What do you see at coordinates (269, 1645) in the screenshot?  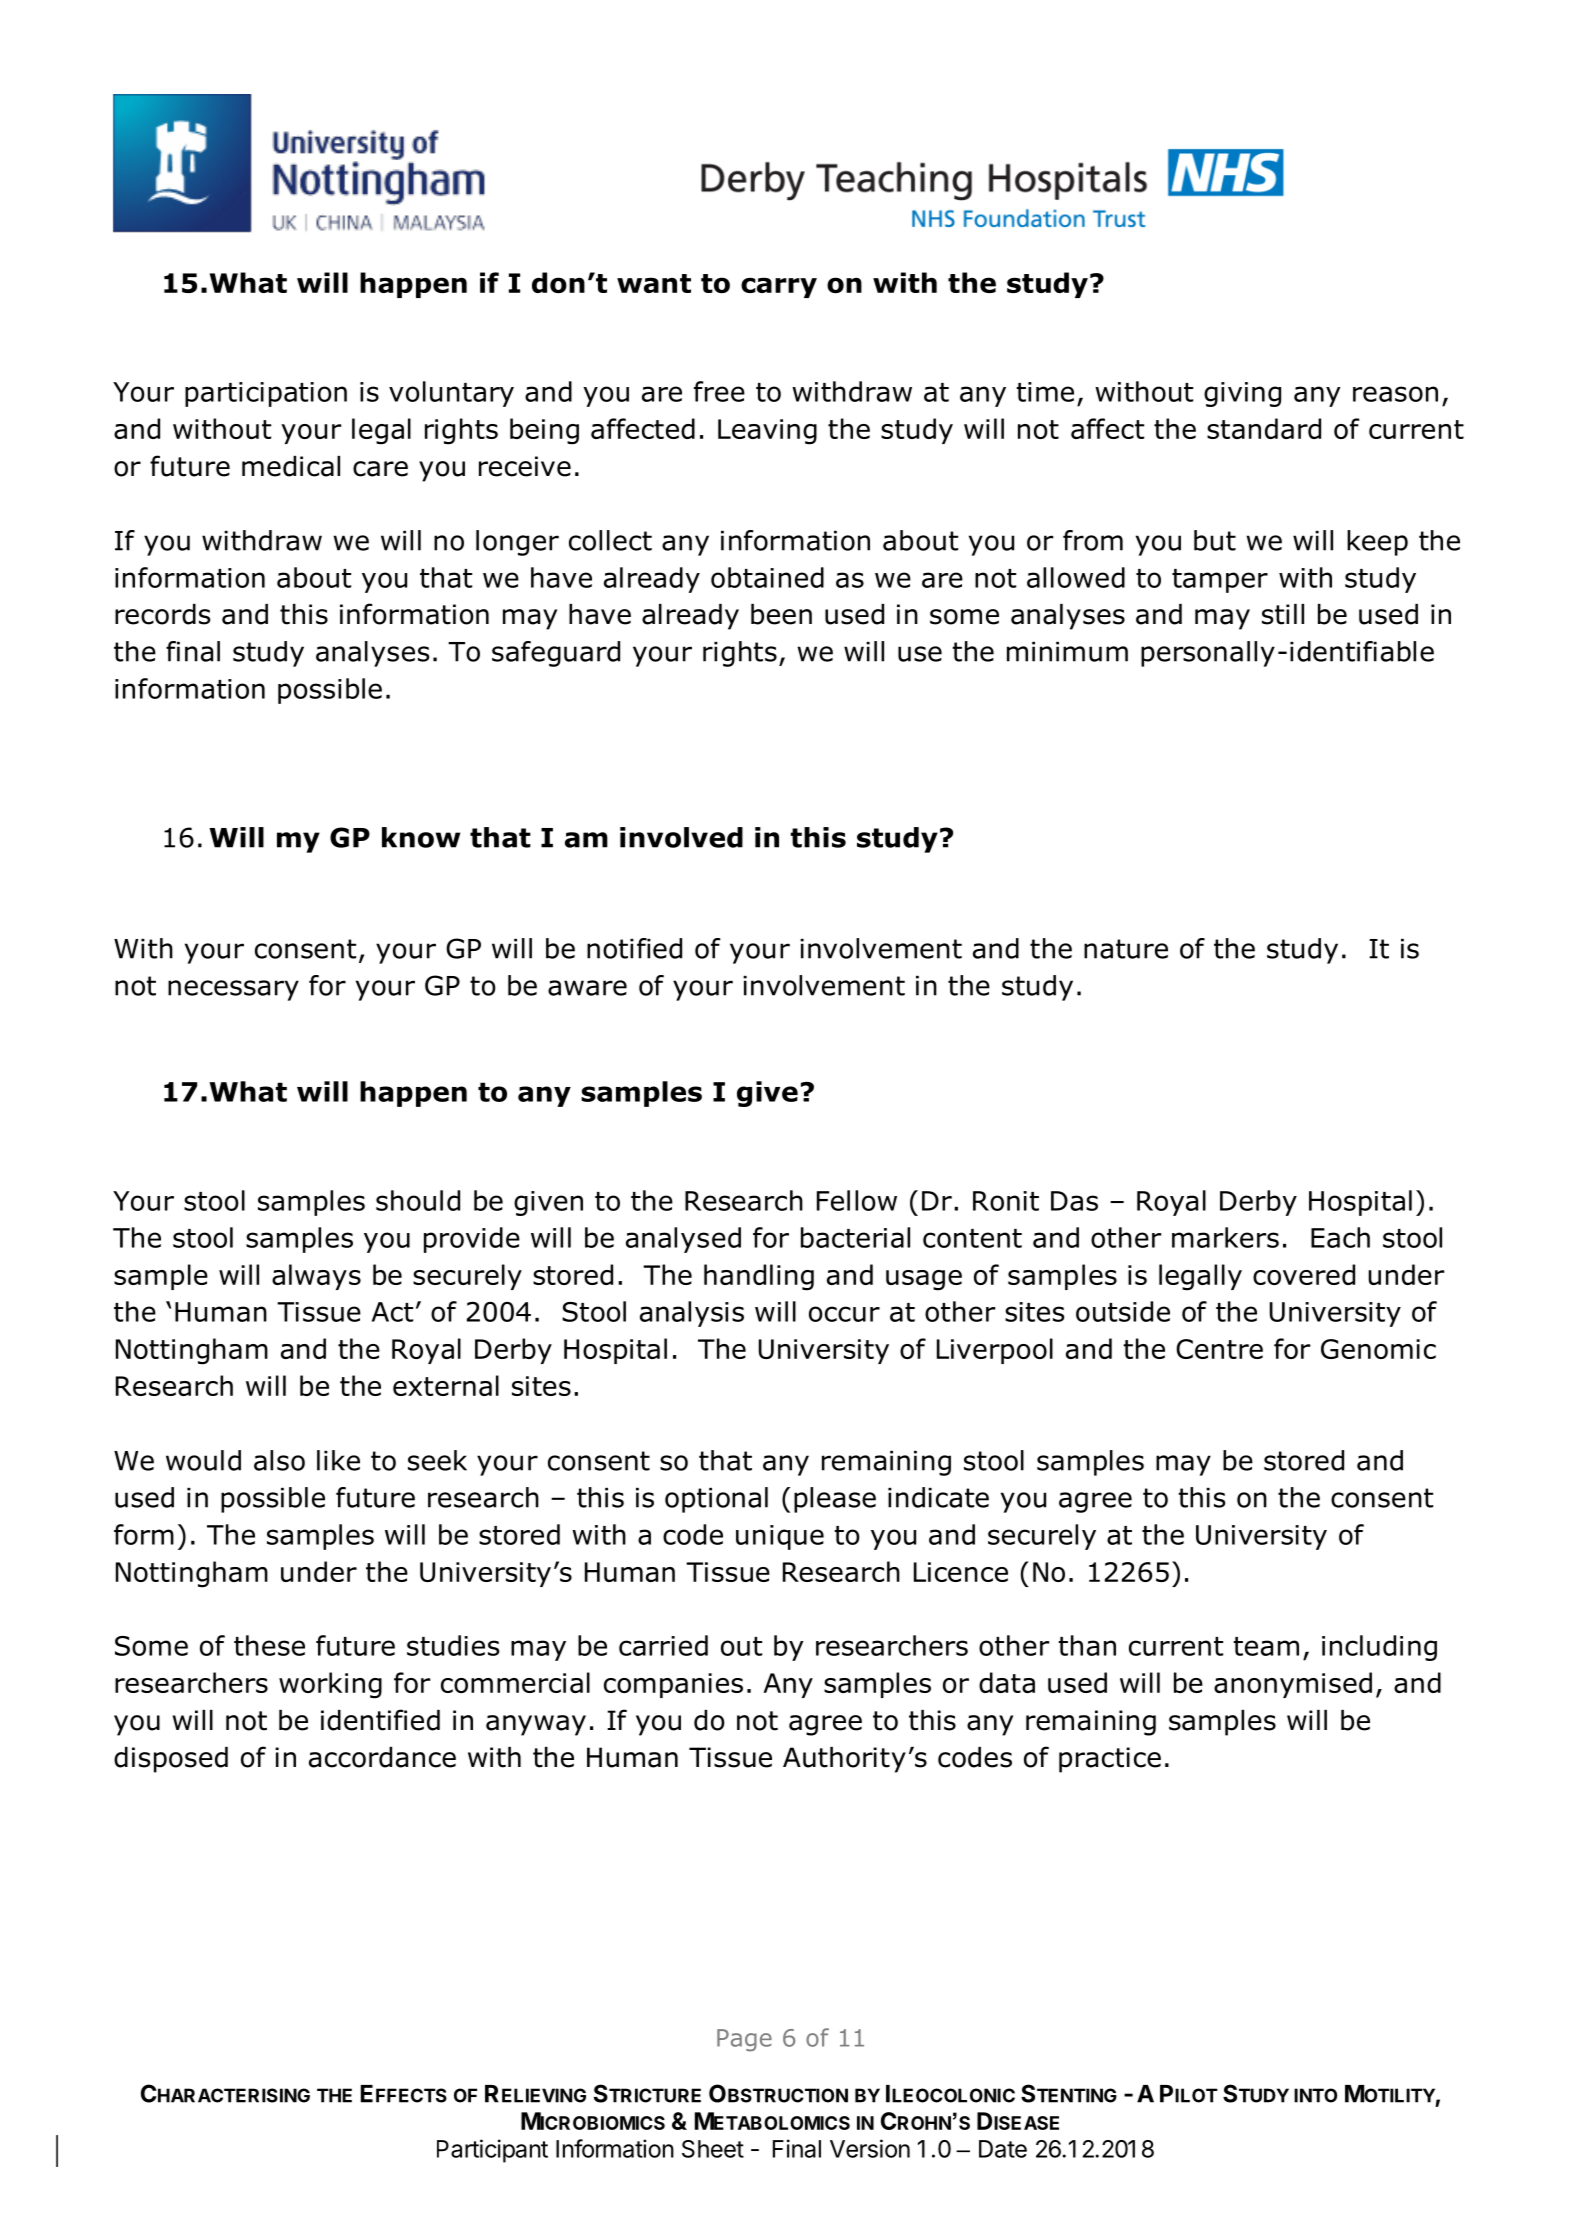 I see `these` at bounding box center [269, 1645].
